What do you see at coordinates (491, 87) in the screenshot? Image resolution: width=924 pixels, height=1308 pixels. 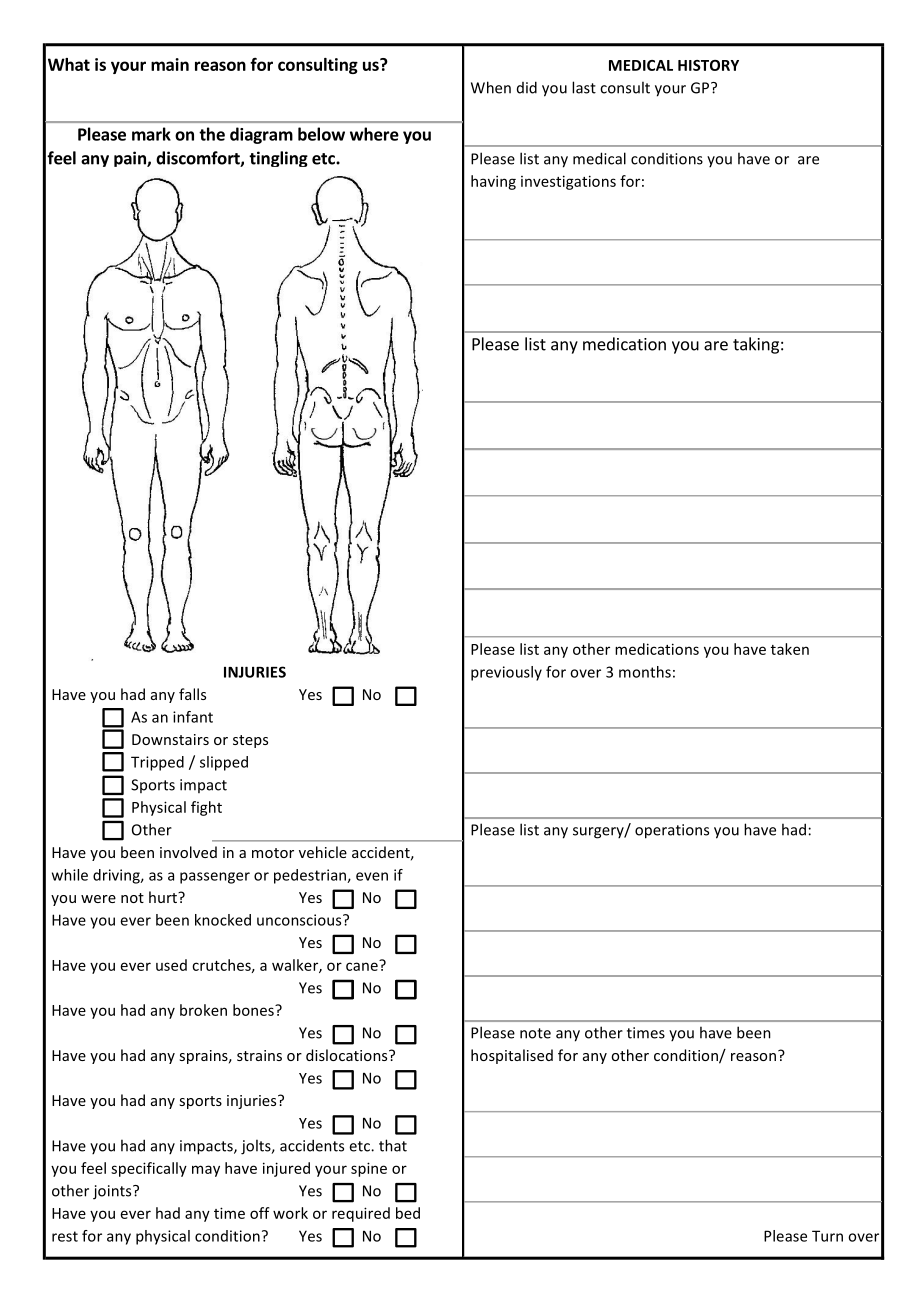 I see `When` at bounding box center [491, 87].
